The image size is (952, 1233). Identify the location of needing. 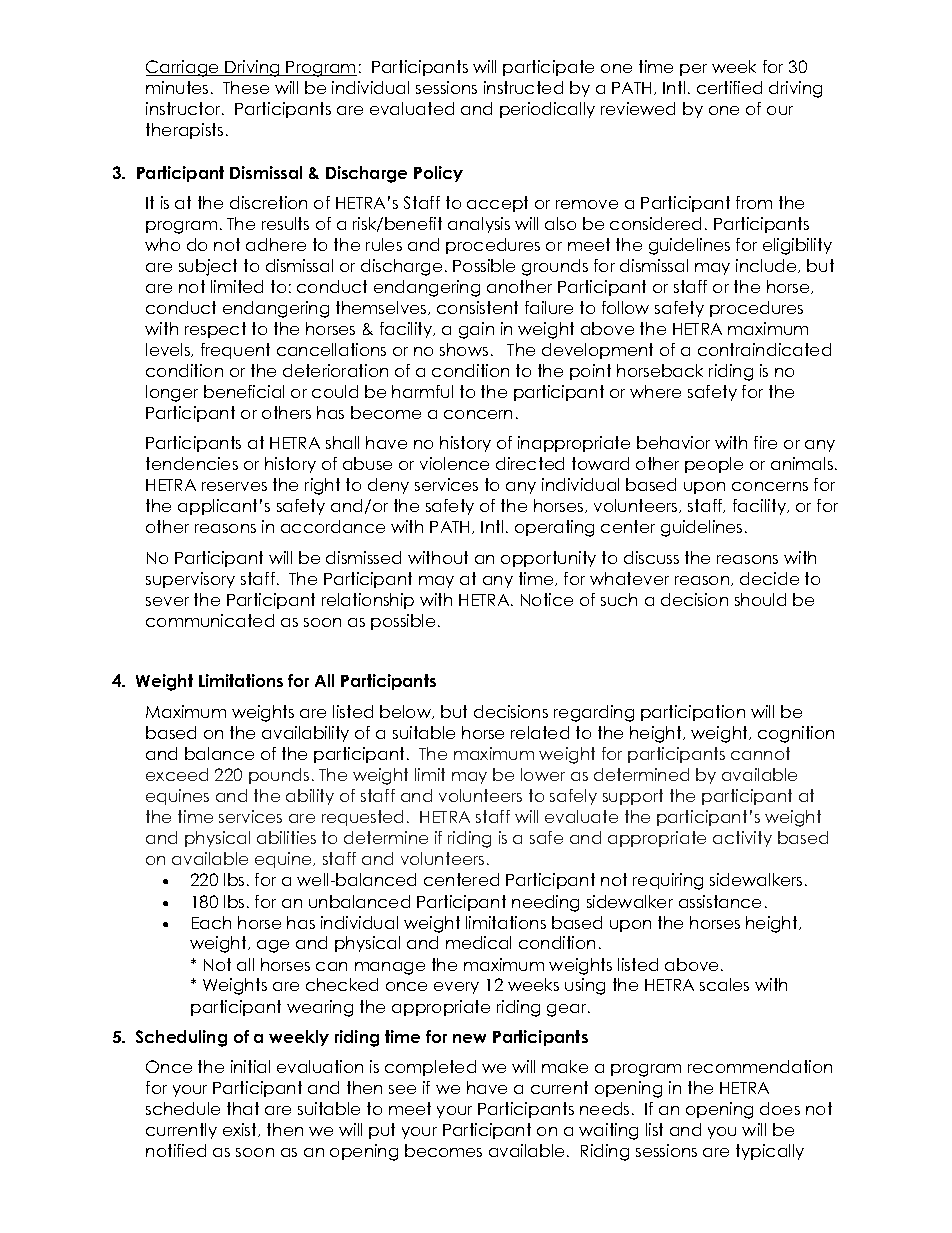
(545, 903).
